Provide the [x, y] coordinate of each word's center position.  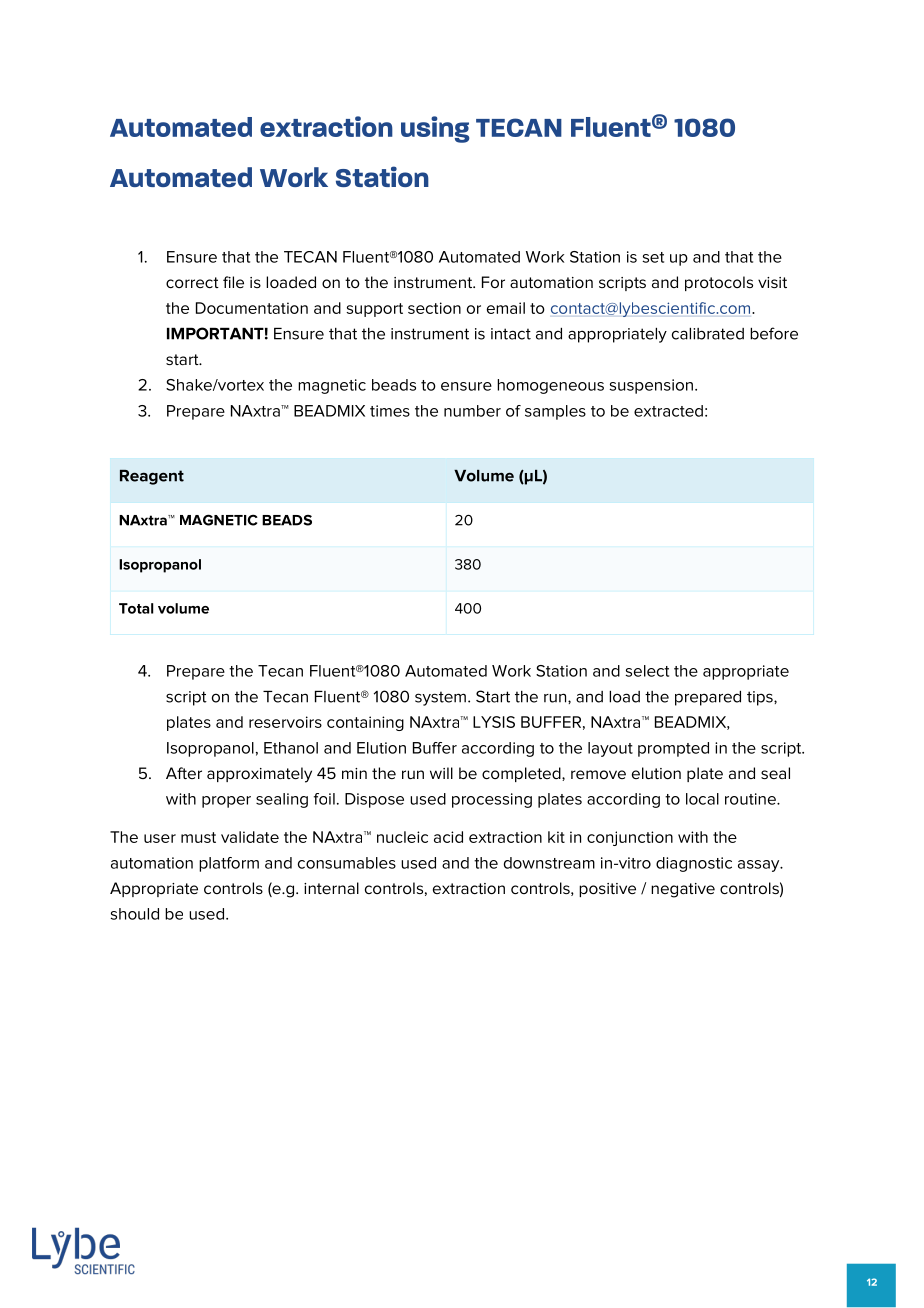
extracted [668, 411]
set [653, 257]
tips [761, 698]
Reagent [152, 477]
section [434, 308]
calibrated [708, 334]
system [440, 698]
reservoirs [285, 722]
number [472, 411]
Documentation [252, 308]
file [233, 282]
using [435, 129]
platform [229, 864]
